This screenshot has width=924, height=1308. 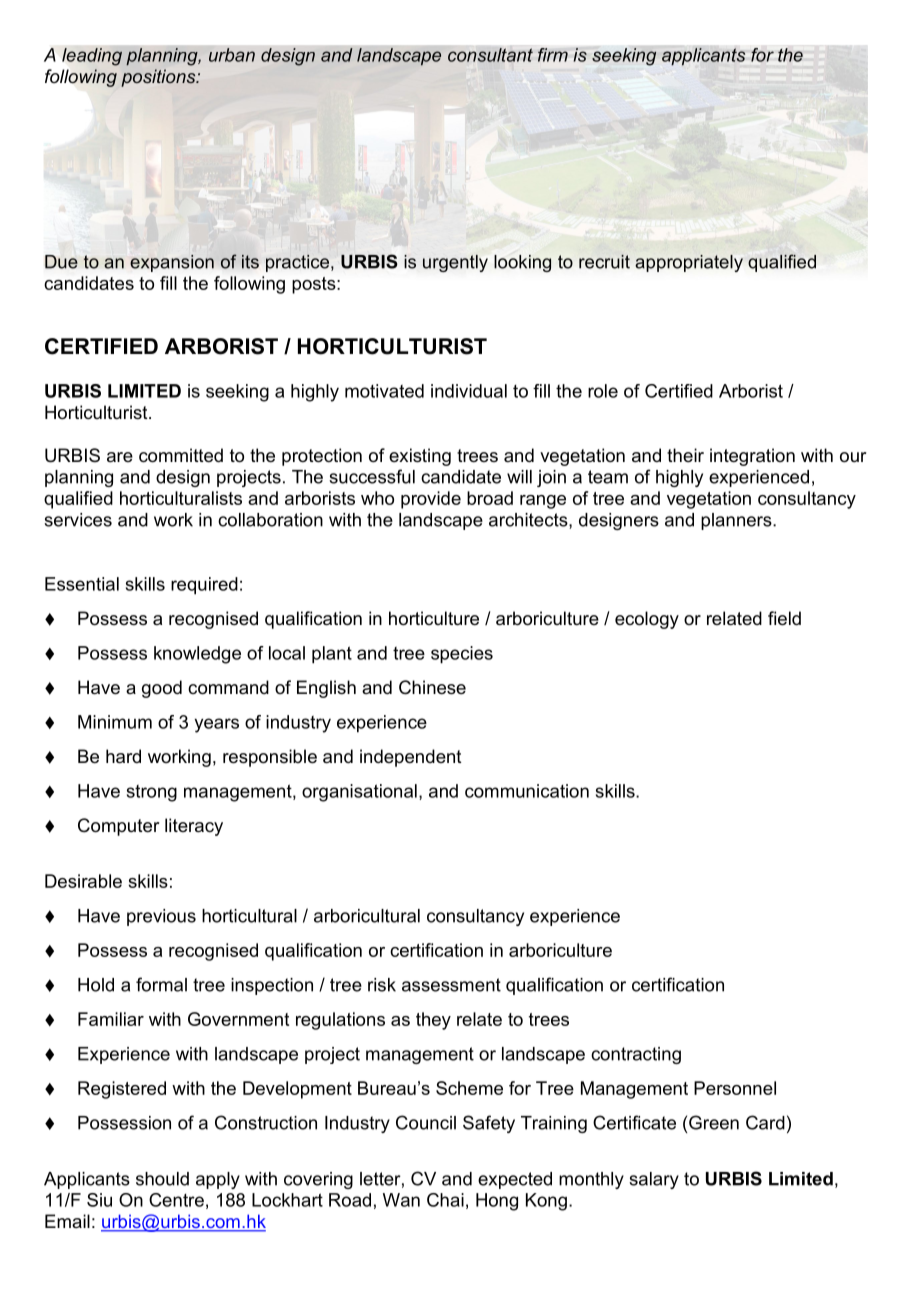 What do you see at coordinates (765, 1122) in the screenshot?
I see `Card` at bounding box center [765, 1122].
